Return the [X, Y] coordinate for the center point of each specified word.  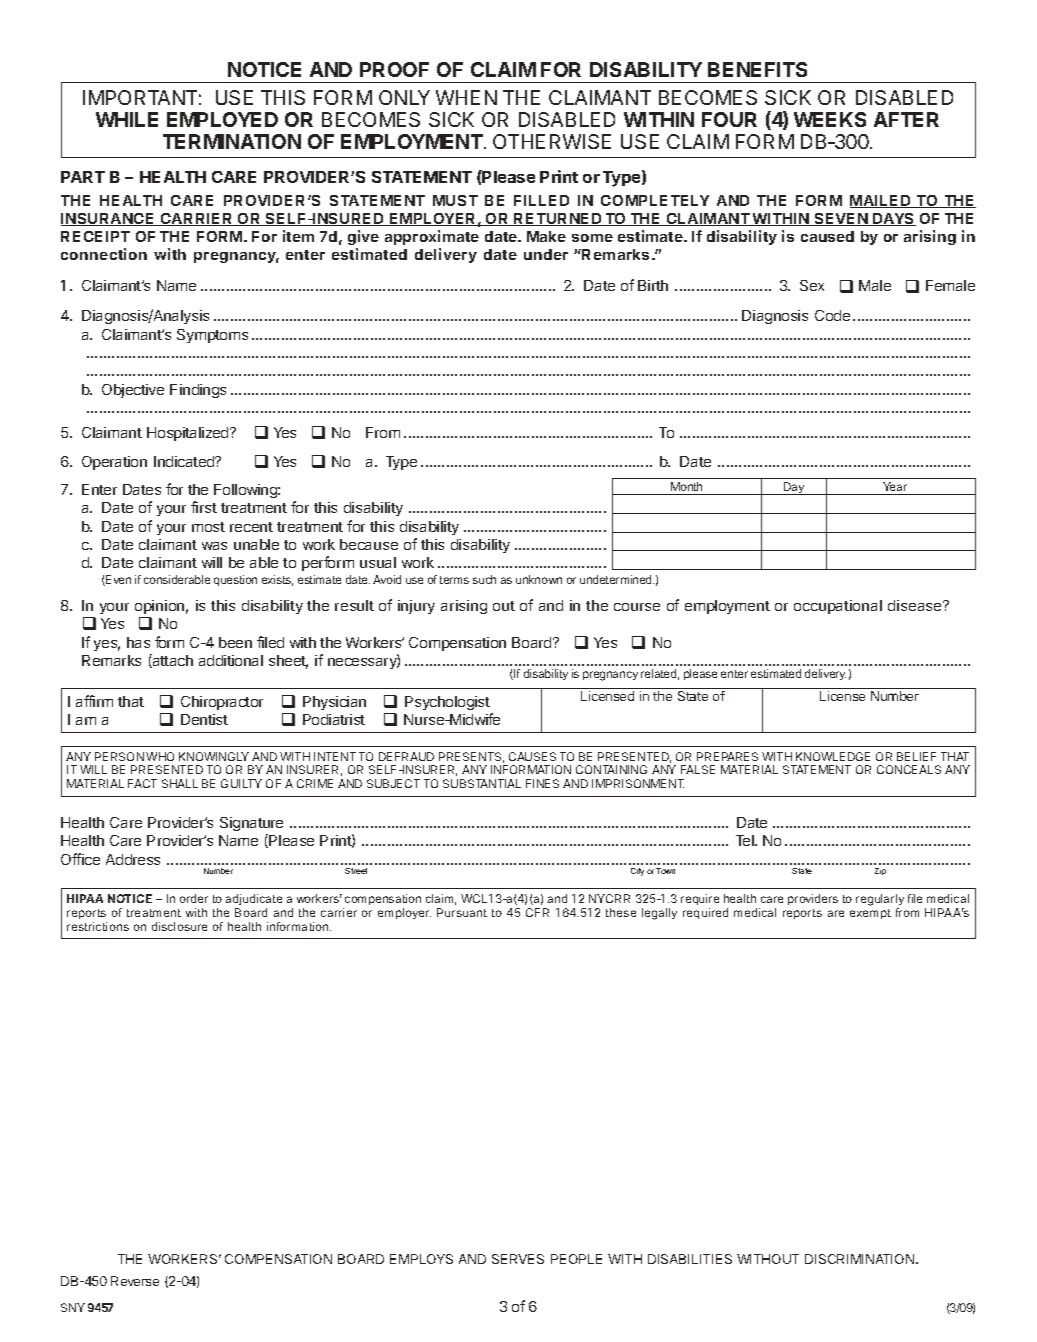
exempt [870, 914]
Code [832, 315]
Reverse [135, 1281]
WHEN [466, 97]
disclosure [179, 926]
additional [231, 660]
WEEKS [830, 119]
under [546, 254]
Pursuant [462, 912]
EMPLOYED [222, 119]
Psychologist [447, 703]
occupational [838, 607]
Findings [198, 391]
